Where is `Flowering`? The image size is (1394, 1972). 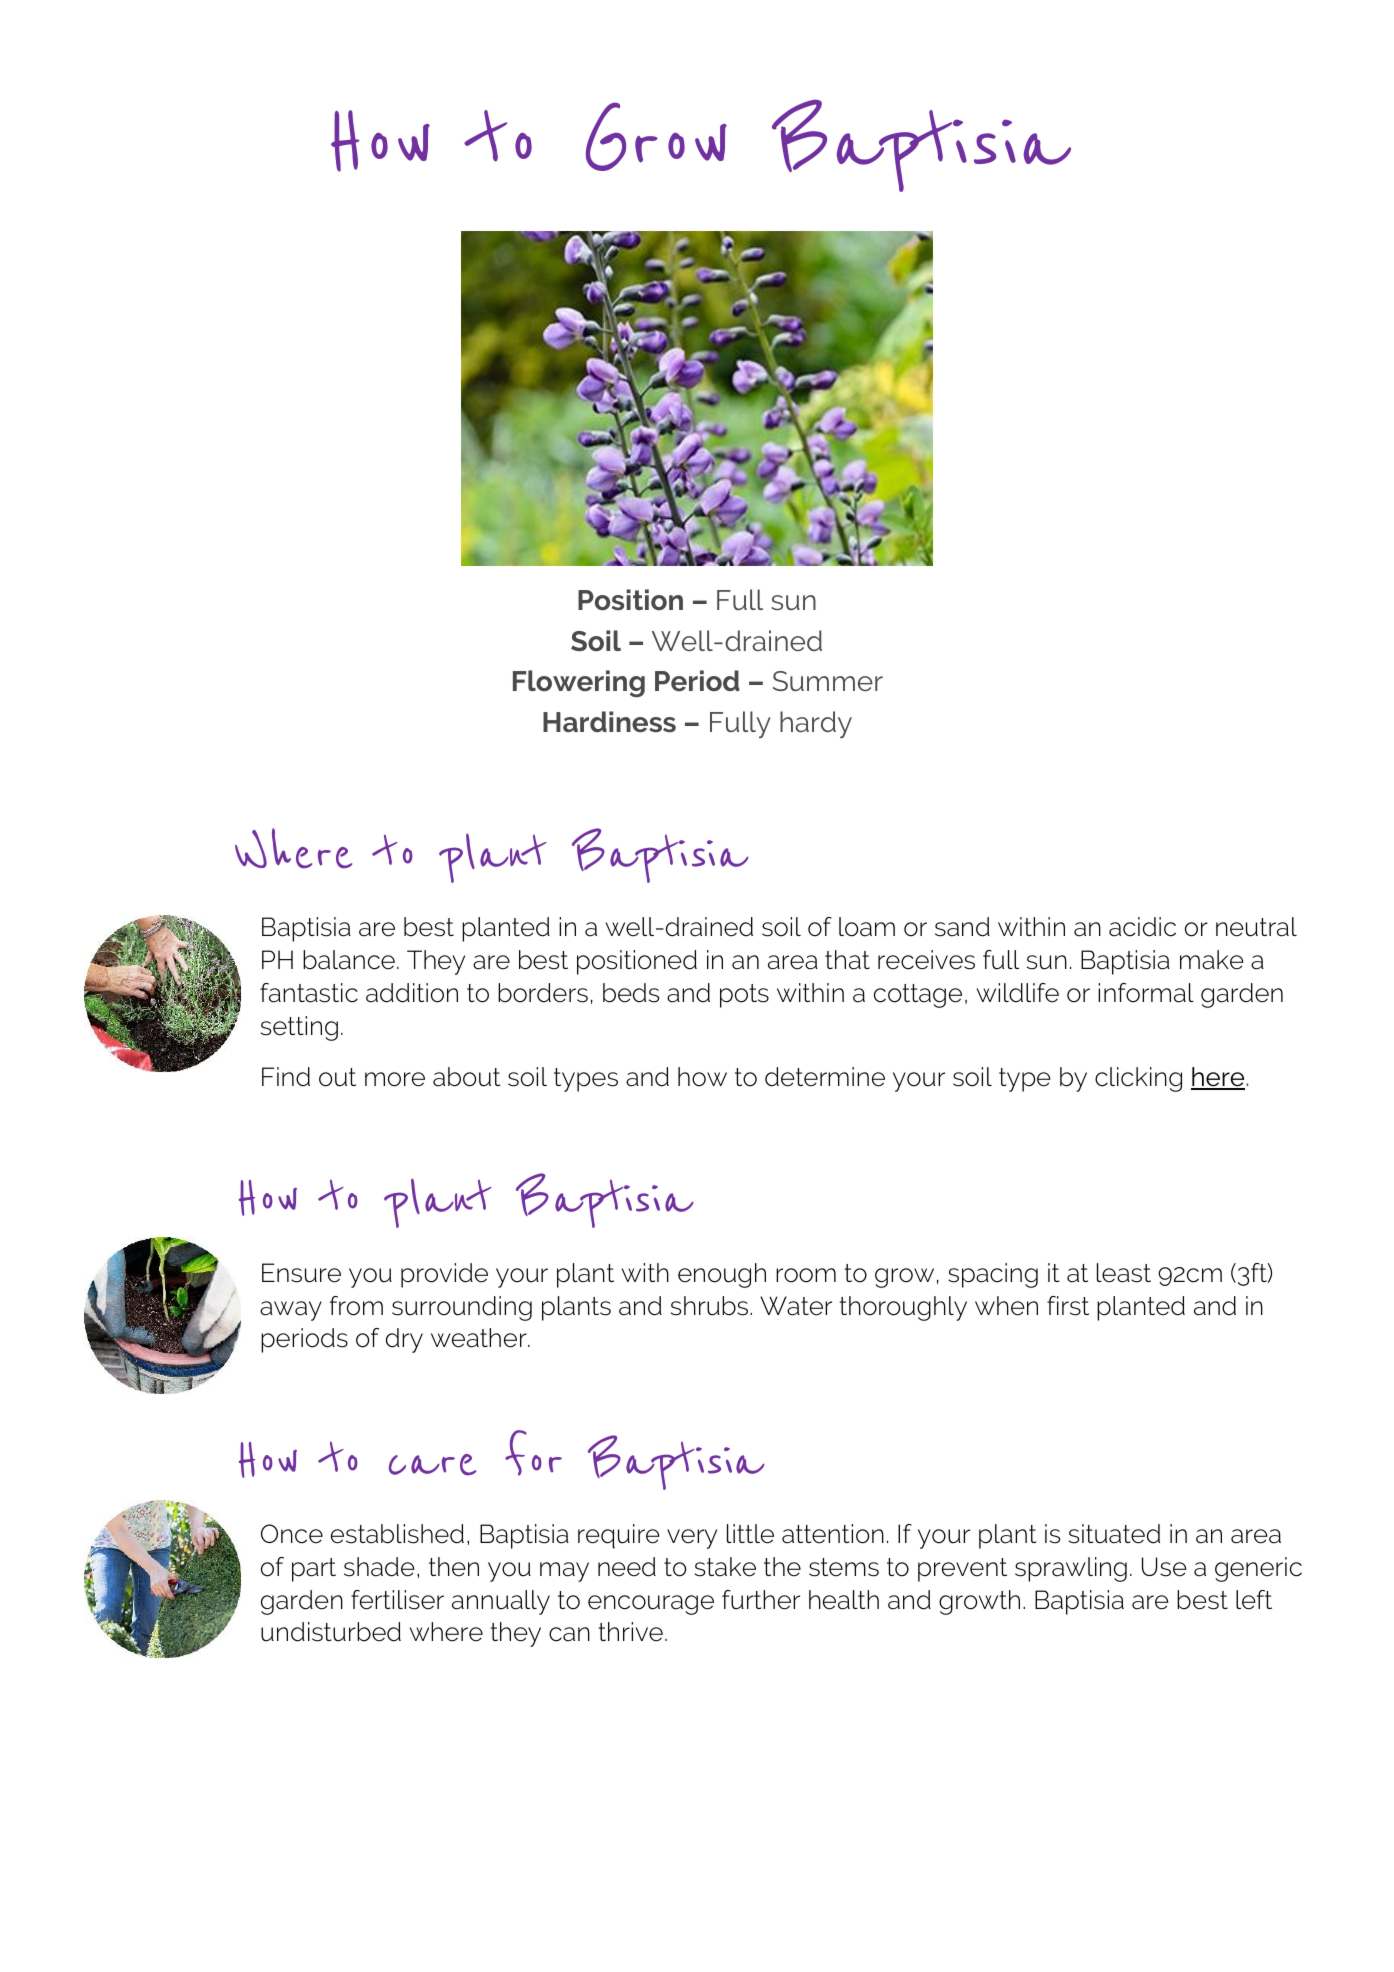
Flowering is located at coordinates (579, 683).
